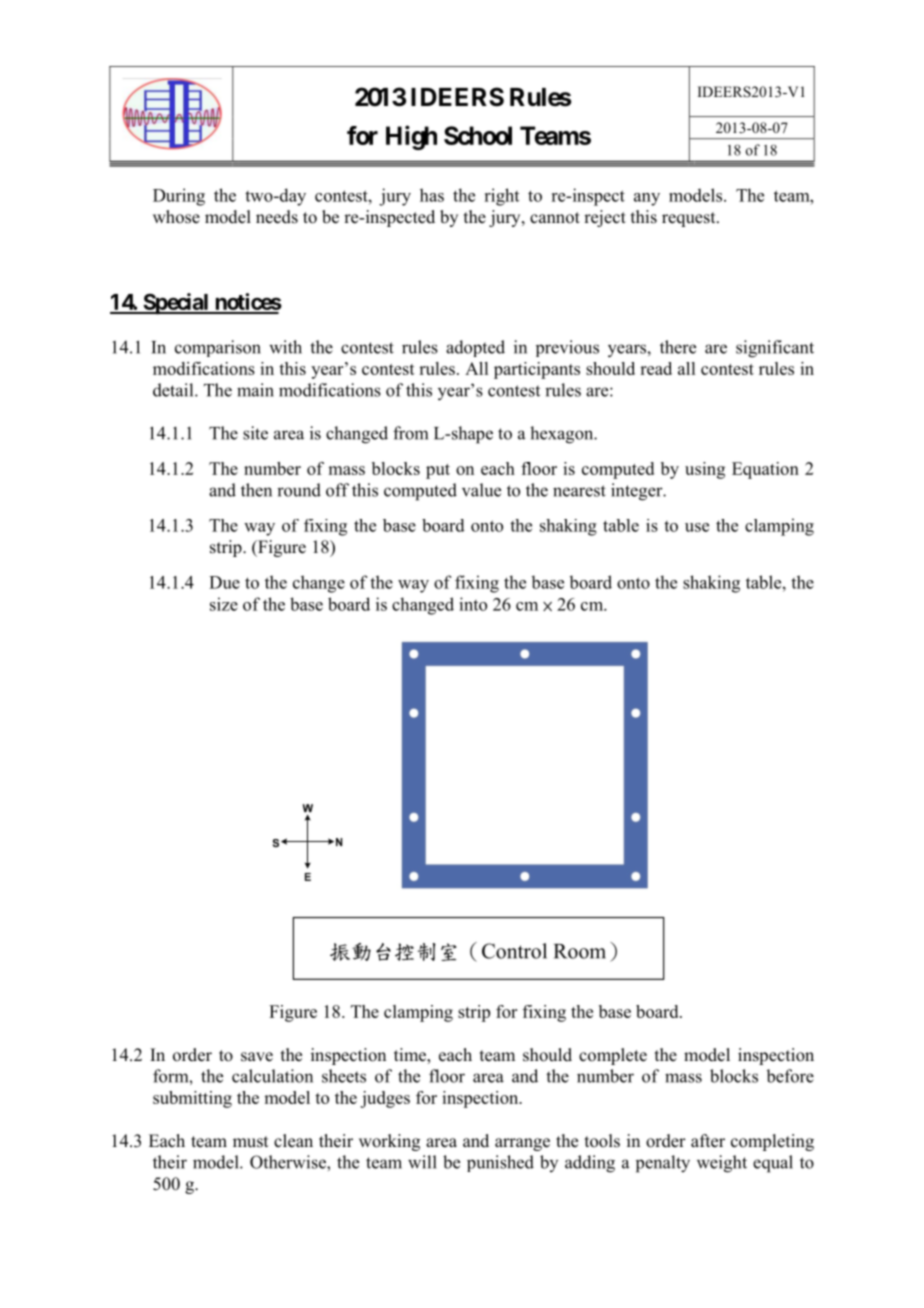 The height and width of the page is (1308, 924). What do you see at coordinates (250, 1142) in the page?
I see `must` at bounding box center [250, 1142].
